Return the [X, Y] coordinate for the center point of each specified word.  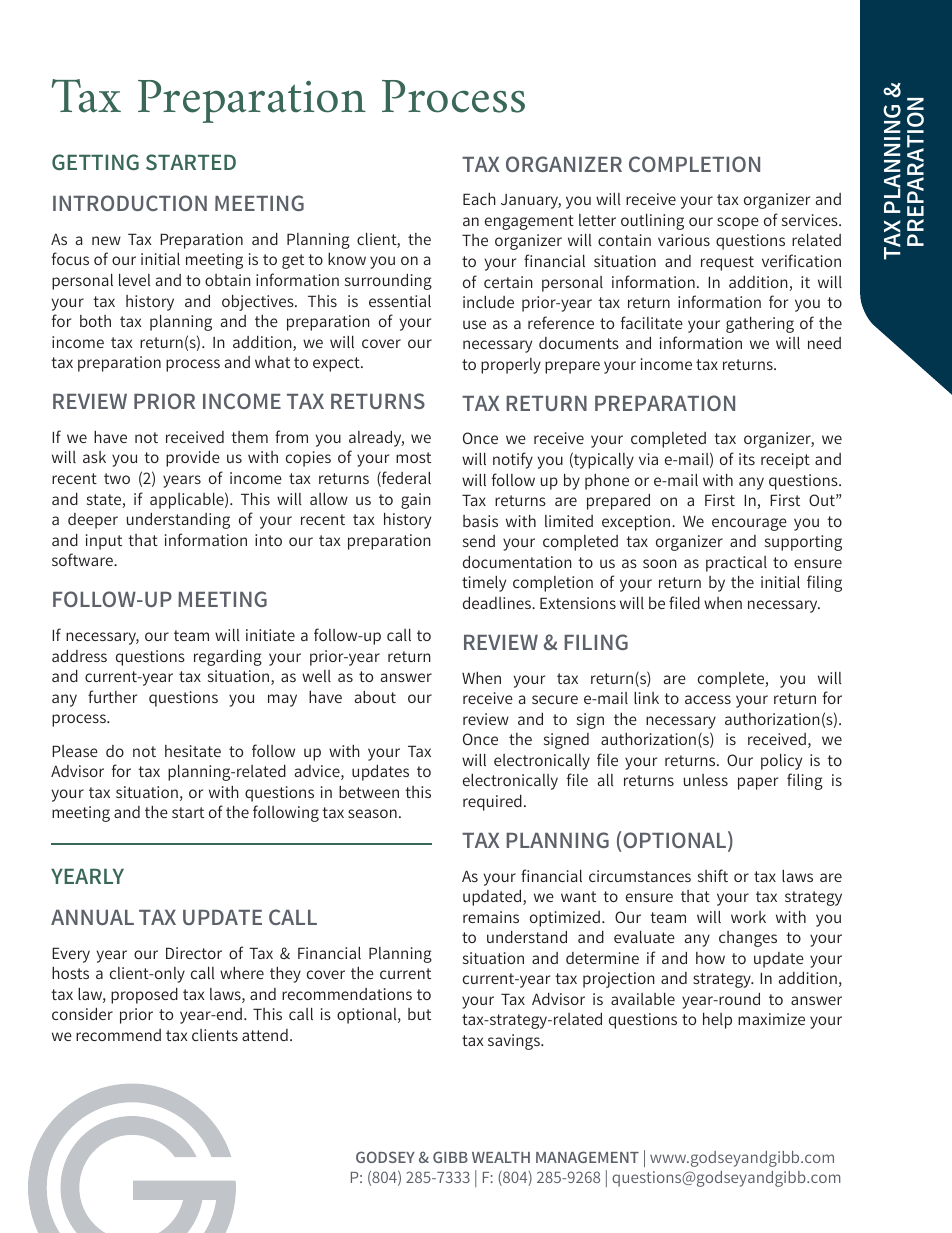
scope [738, 223]
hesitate [193, 751]
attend [265, 1035]
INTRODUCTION [130, 203]
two [117, 478]
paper [758, 783]
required [492, 802]
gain [416, 501]
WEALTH [501, 1157]
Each [479, 199]
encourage [749, 524]
